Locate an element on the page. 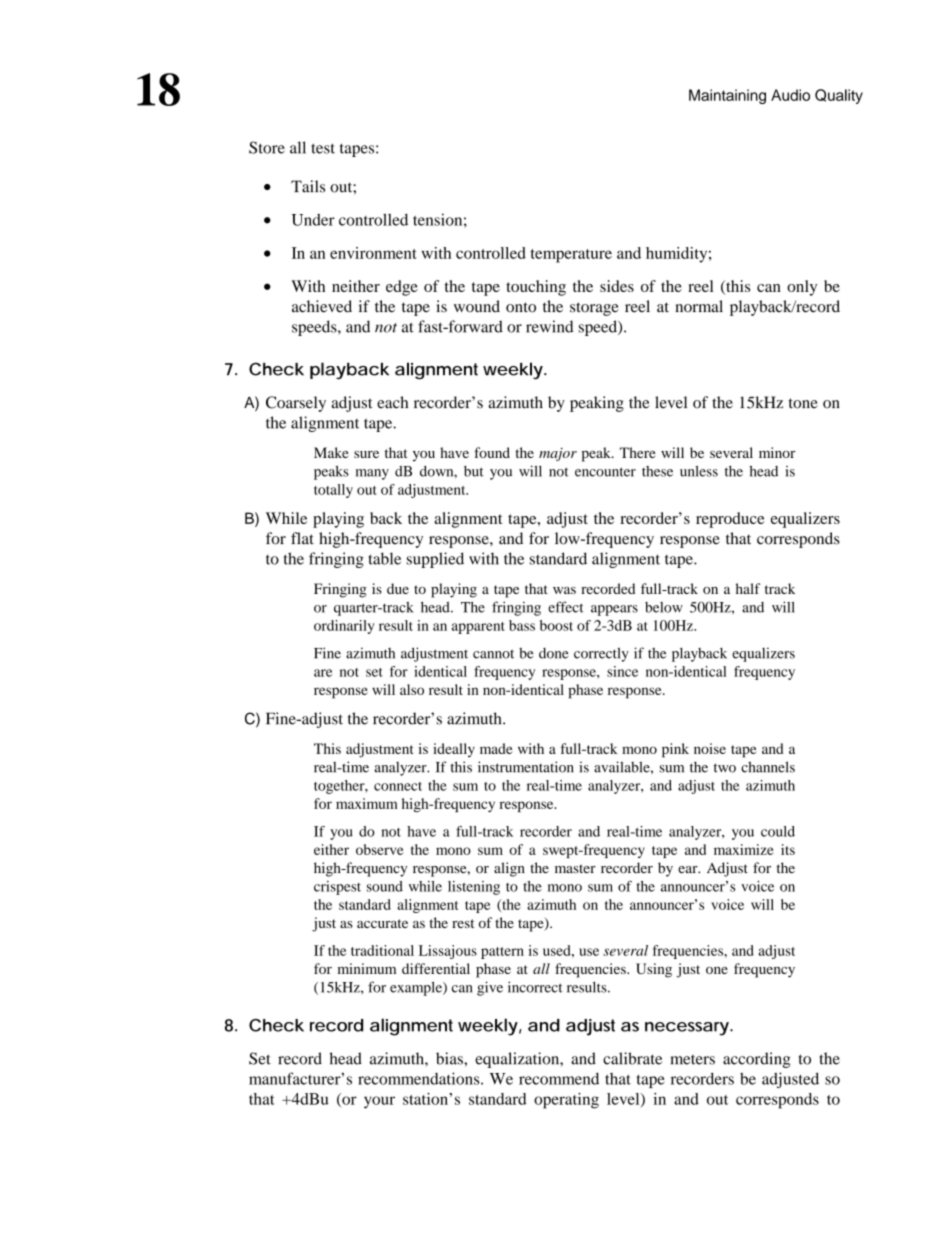 Image resolution: width=952 pixels, height=1233 pixels. Audio is located at coordinates (790, 95).
